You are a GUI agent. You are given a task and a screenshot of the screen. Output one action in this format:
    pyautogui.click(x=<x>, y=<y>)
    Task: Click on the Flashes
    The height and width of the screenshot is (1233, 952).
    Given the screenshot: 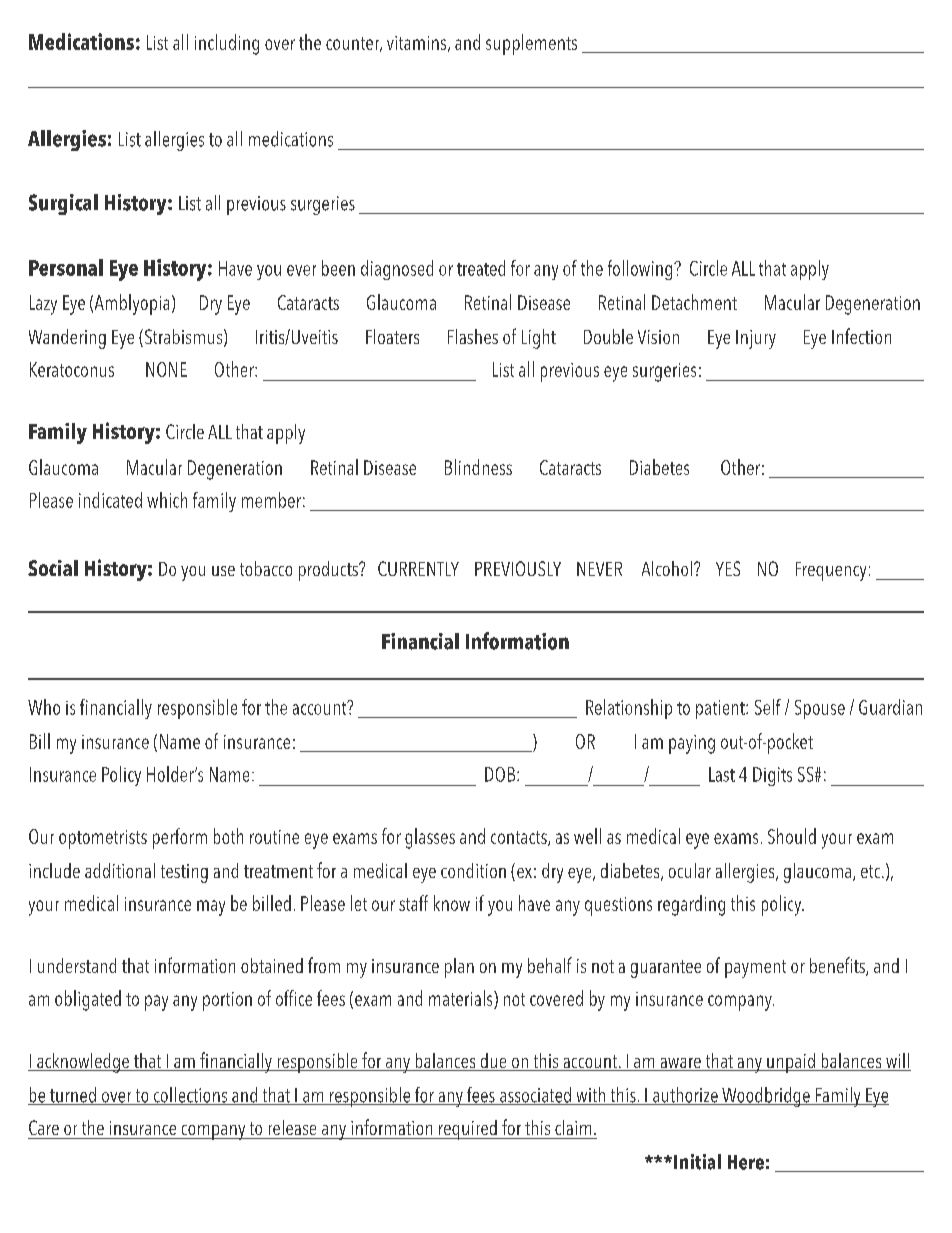 What is the action you would take?
    pyautogui.click(x=473, y=336)
